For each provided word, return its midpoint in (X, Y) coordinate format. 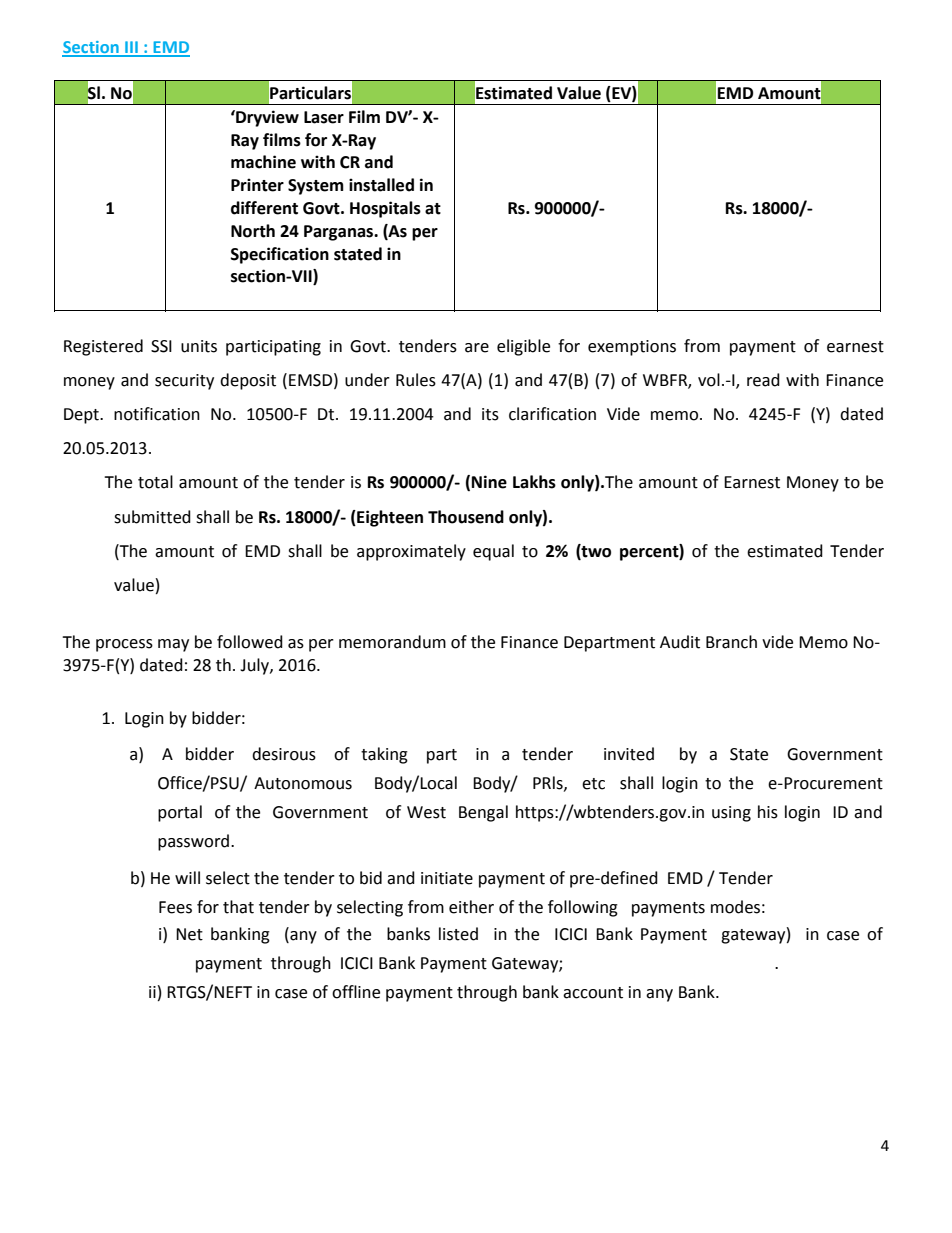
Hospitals (385, 209)
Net (189, 934)
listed (458, 934)
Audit (680, 642)
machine (263, 162)
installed (381, 185)
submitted (152, 517)
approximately (411, 552)
